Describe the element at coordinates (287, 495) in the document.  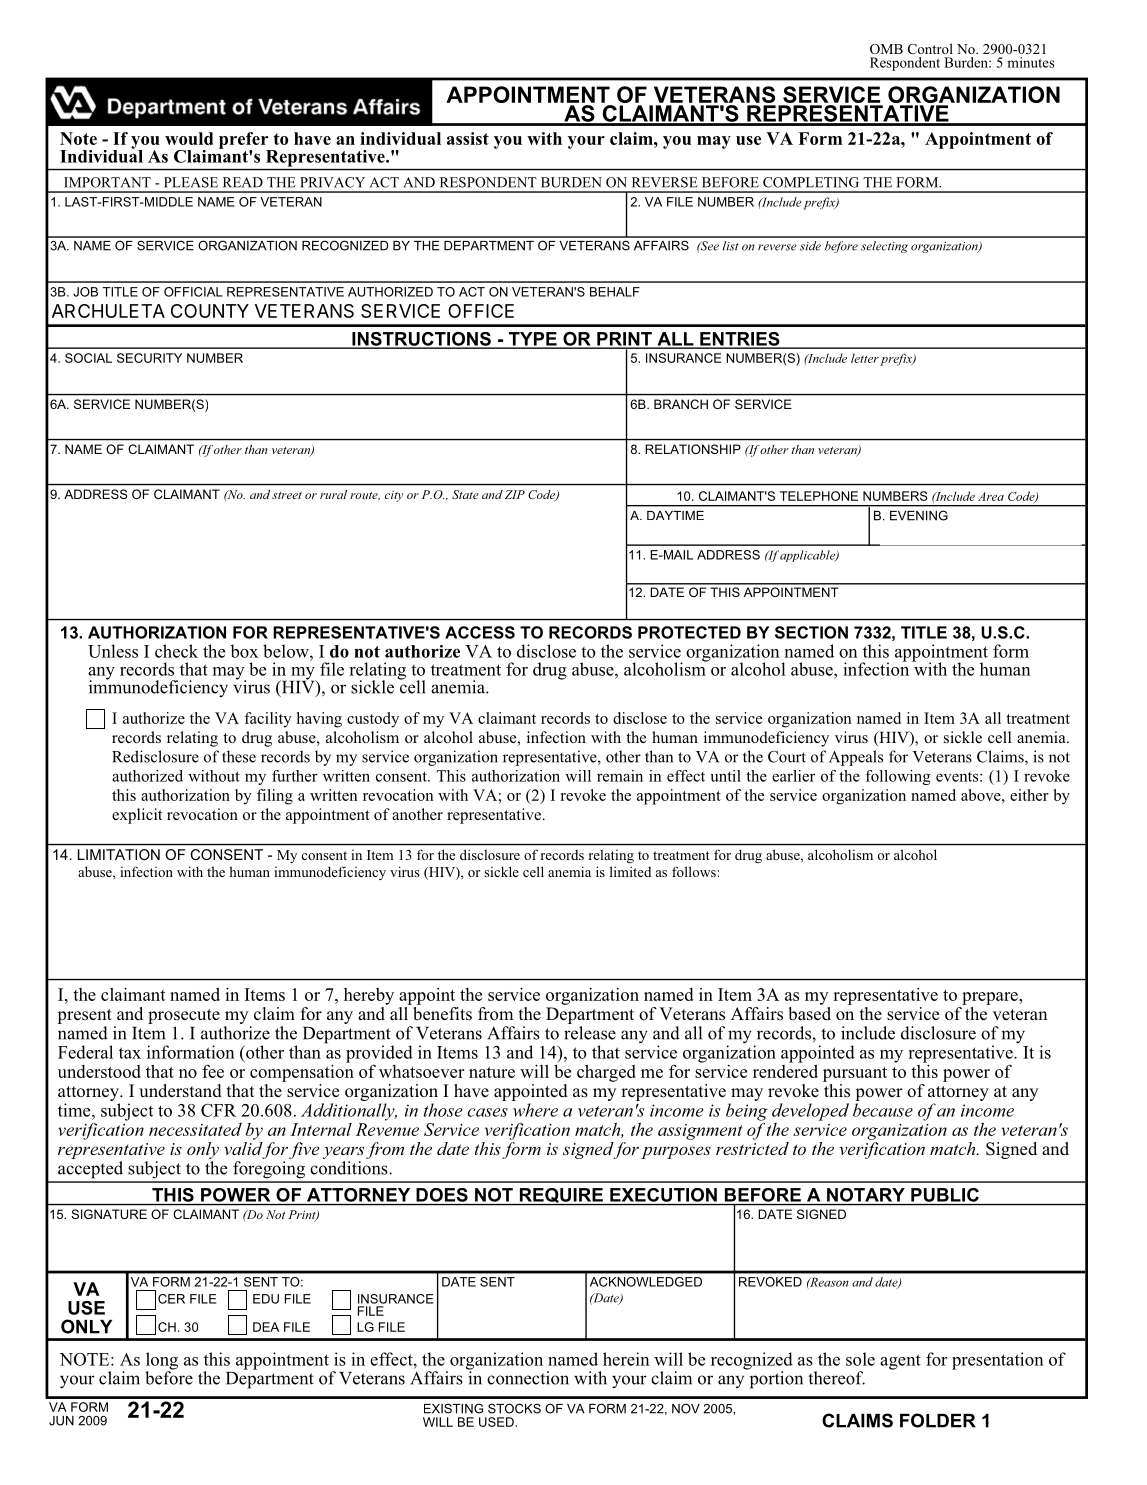
I see `street` at that location.
